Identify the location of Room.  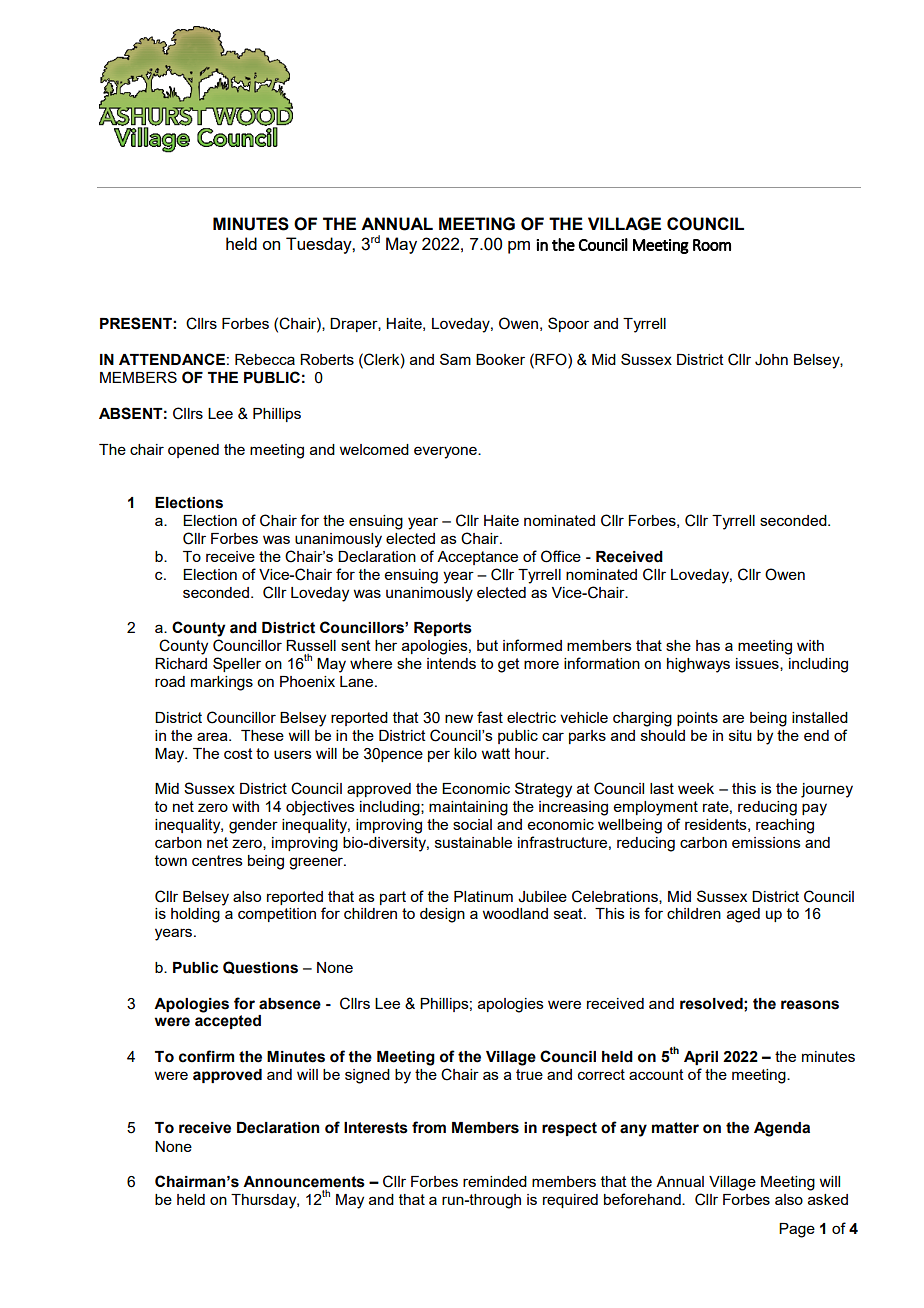
(712, 245).
